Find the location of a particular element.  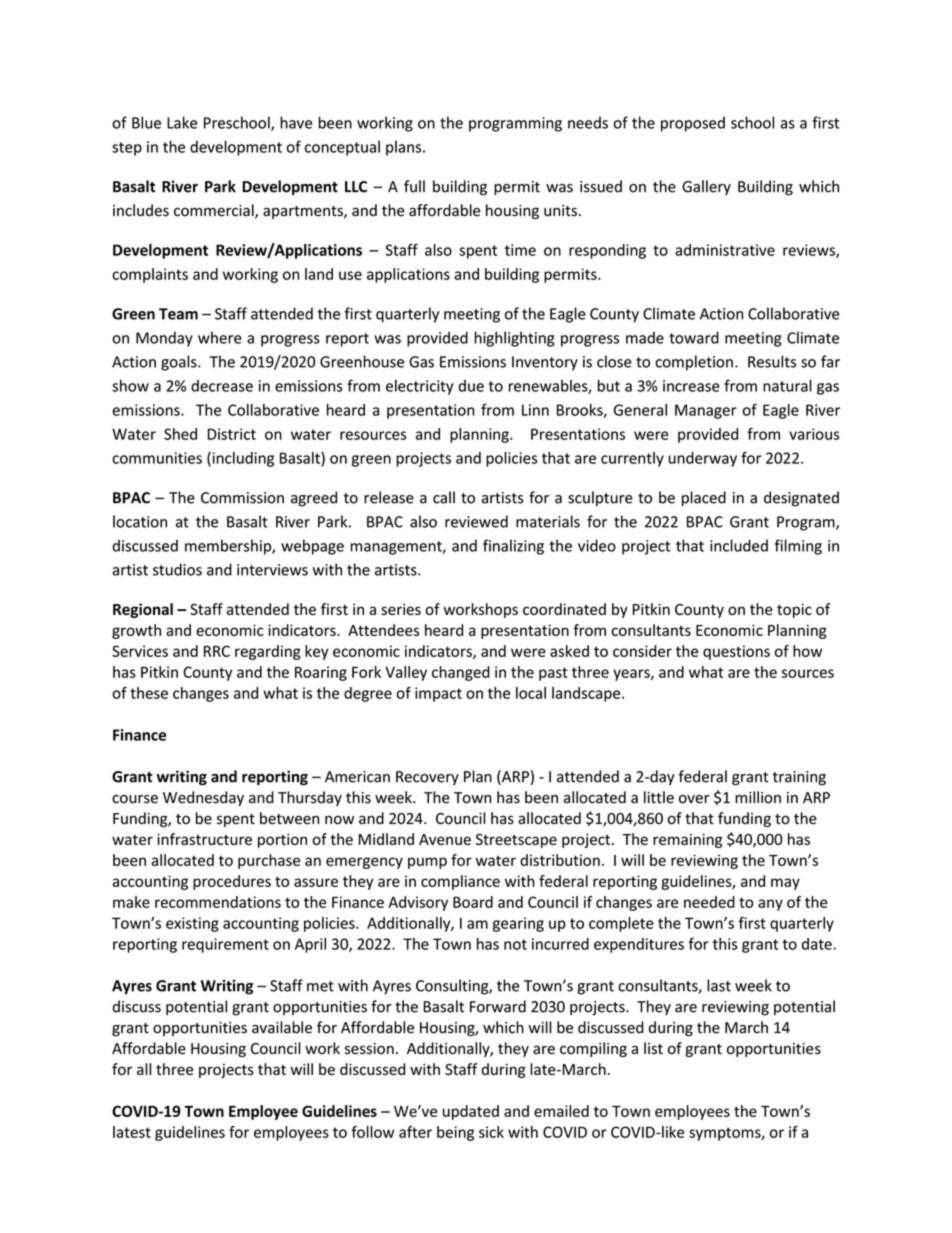

Commission is located at coordinates (242, 498).
